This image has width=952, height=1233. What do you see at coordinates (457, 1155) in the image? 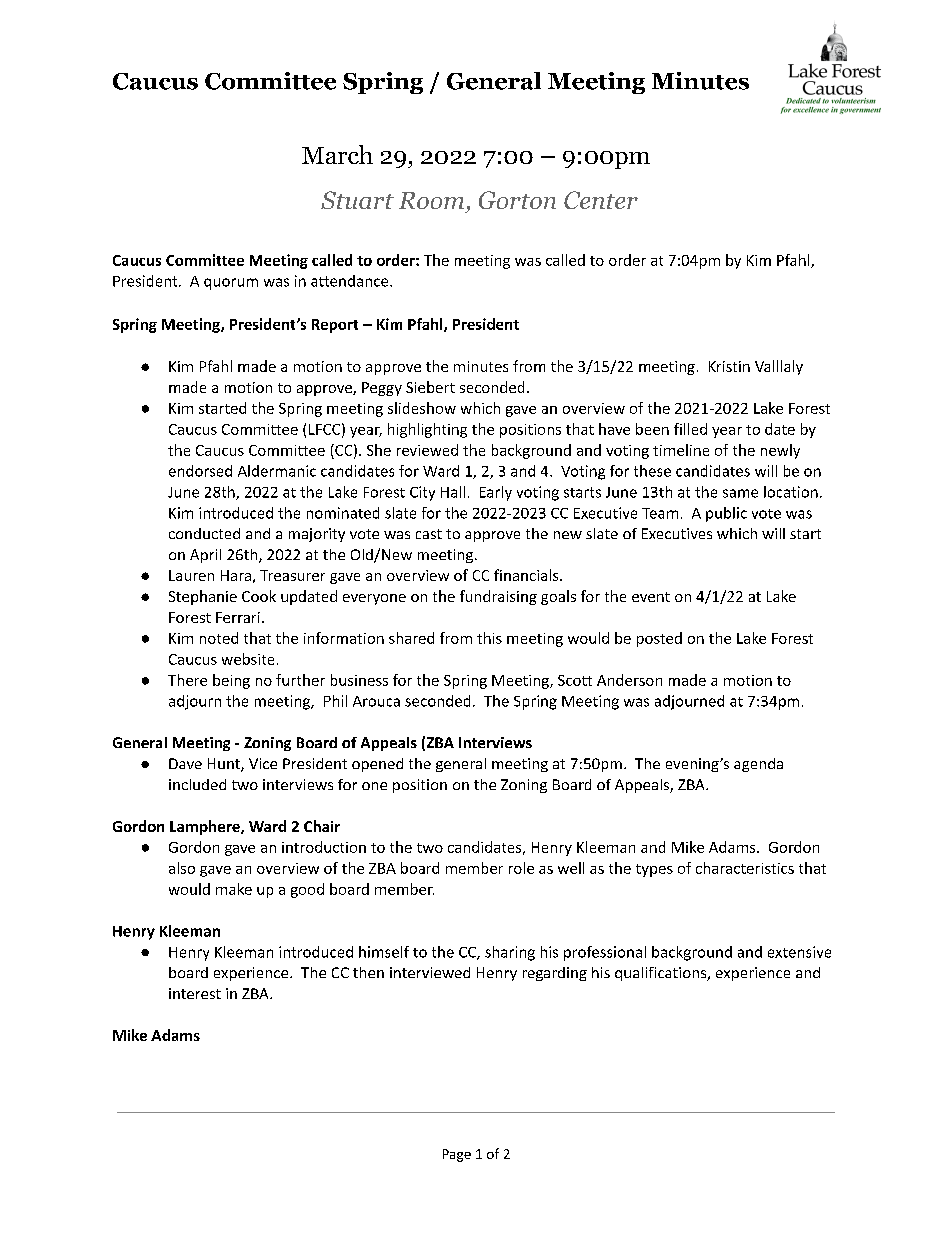
I see `Page` at bounding box center [457, 1155].
